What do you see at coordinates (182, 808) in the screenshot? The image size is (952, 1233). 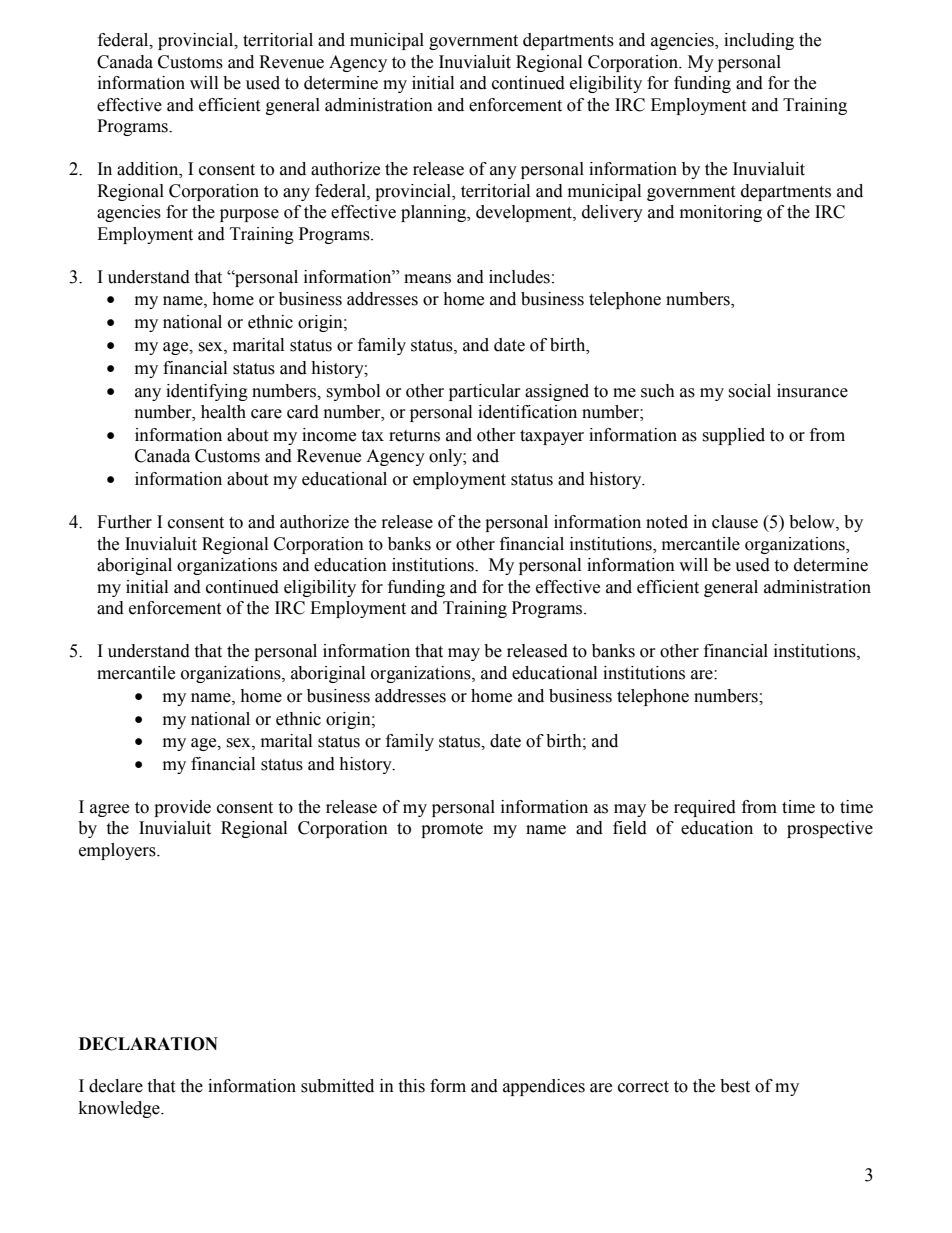 I see `provide` at bounding box center [182, 808].
